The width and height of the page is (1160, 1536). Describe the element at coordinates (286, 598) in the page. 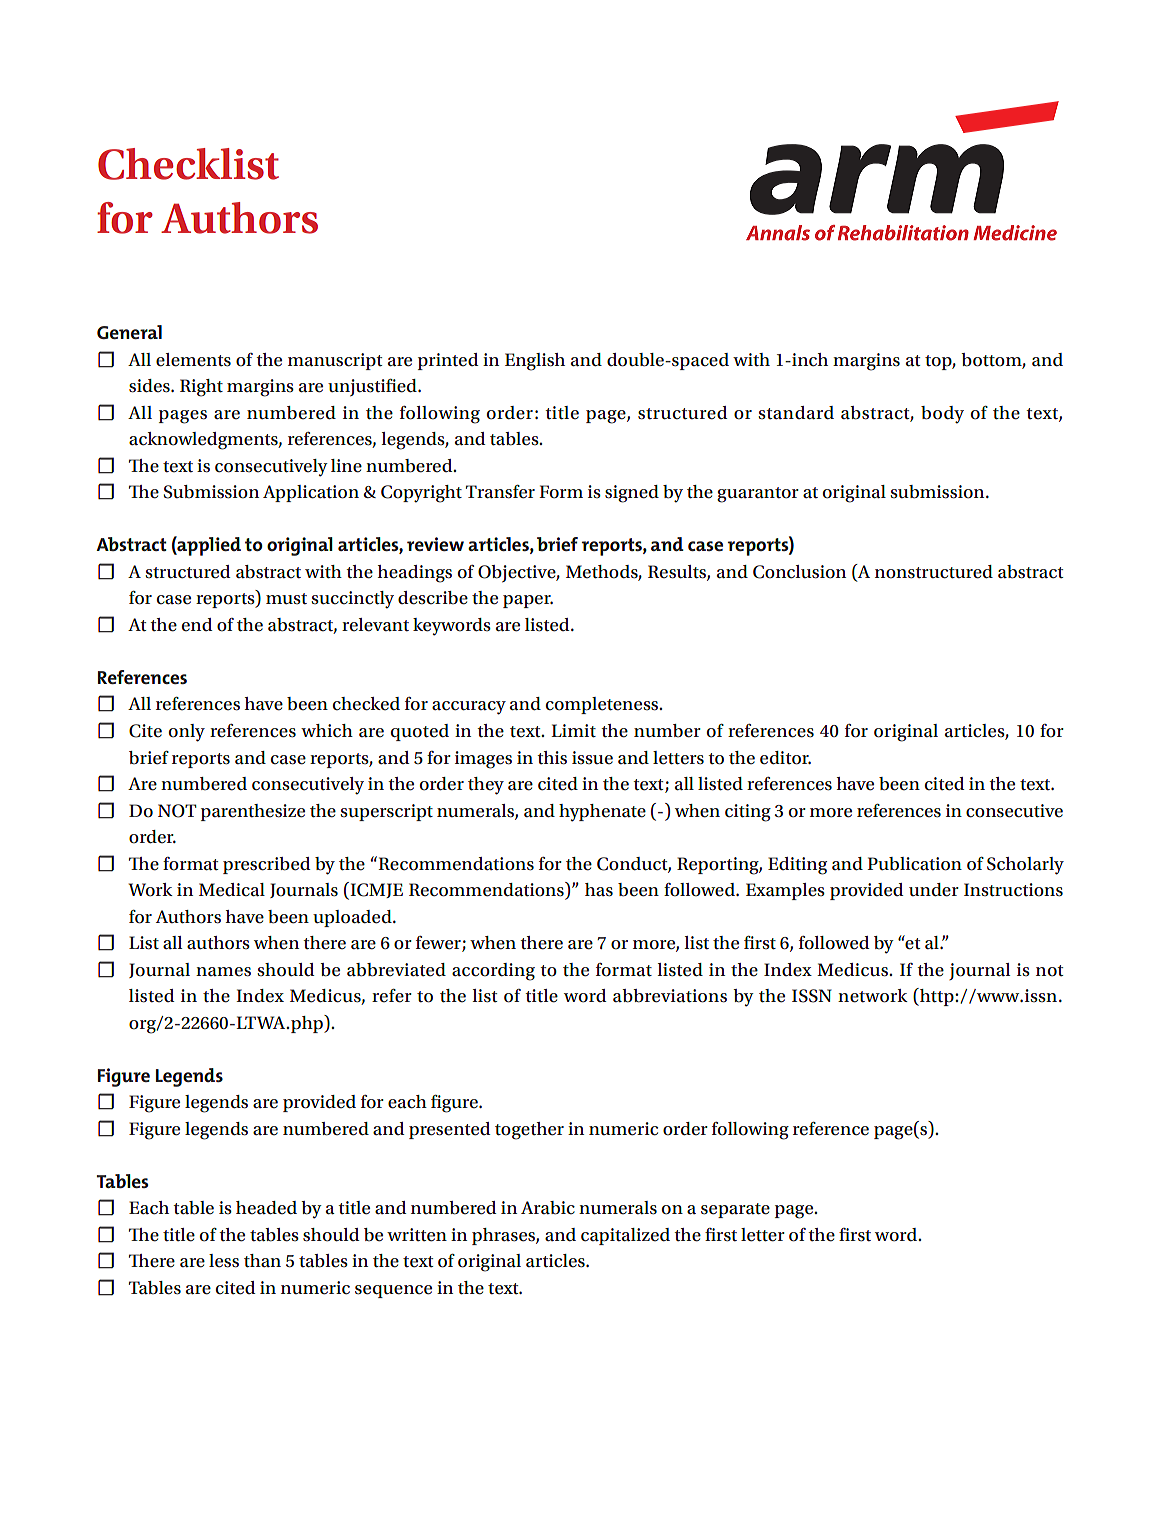

I see `must` at that location.
